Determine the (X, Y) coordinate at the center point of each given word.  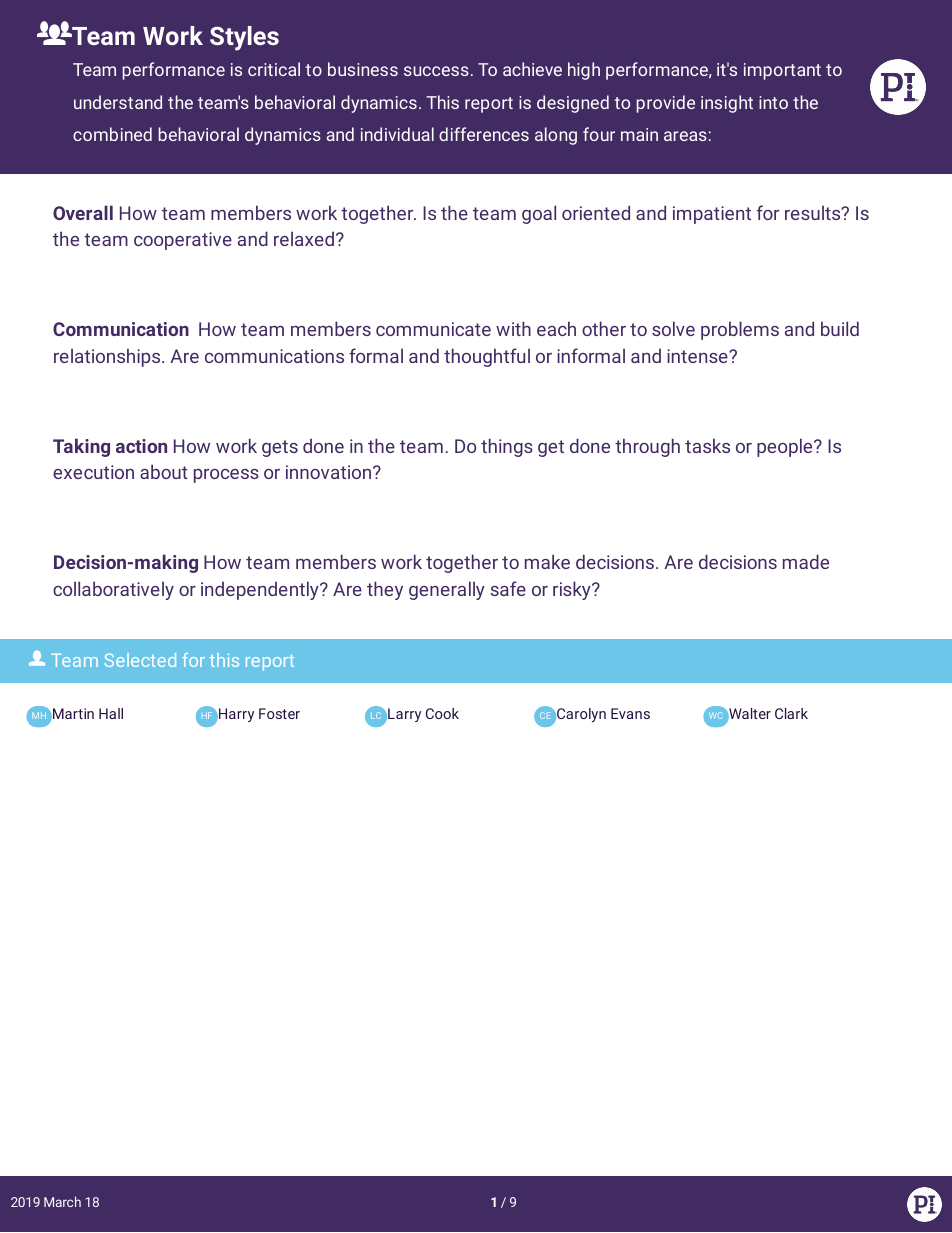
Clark (791, 713)
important (782, 71)
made (806, 561)
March (62, 1201)
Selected (140, 660)
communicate (433, 329)
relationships (108, 357)
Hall (111, 713)
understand (118, 102)
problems (740, 330)
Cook (442, 713)
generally (447, 590)
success (436, 71)
